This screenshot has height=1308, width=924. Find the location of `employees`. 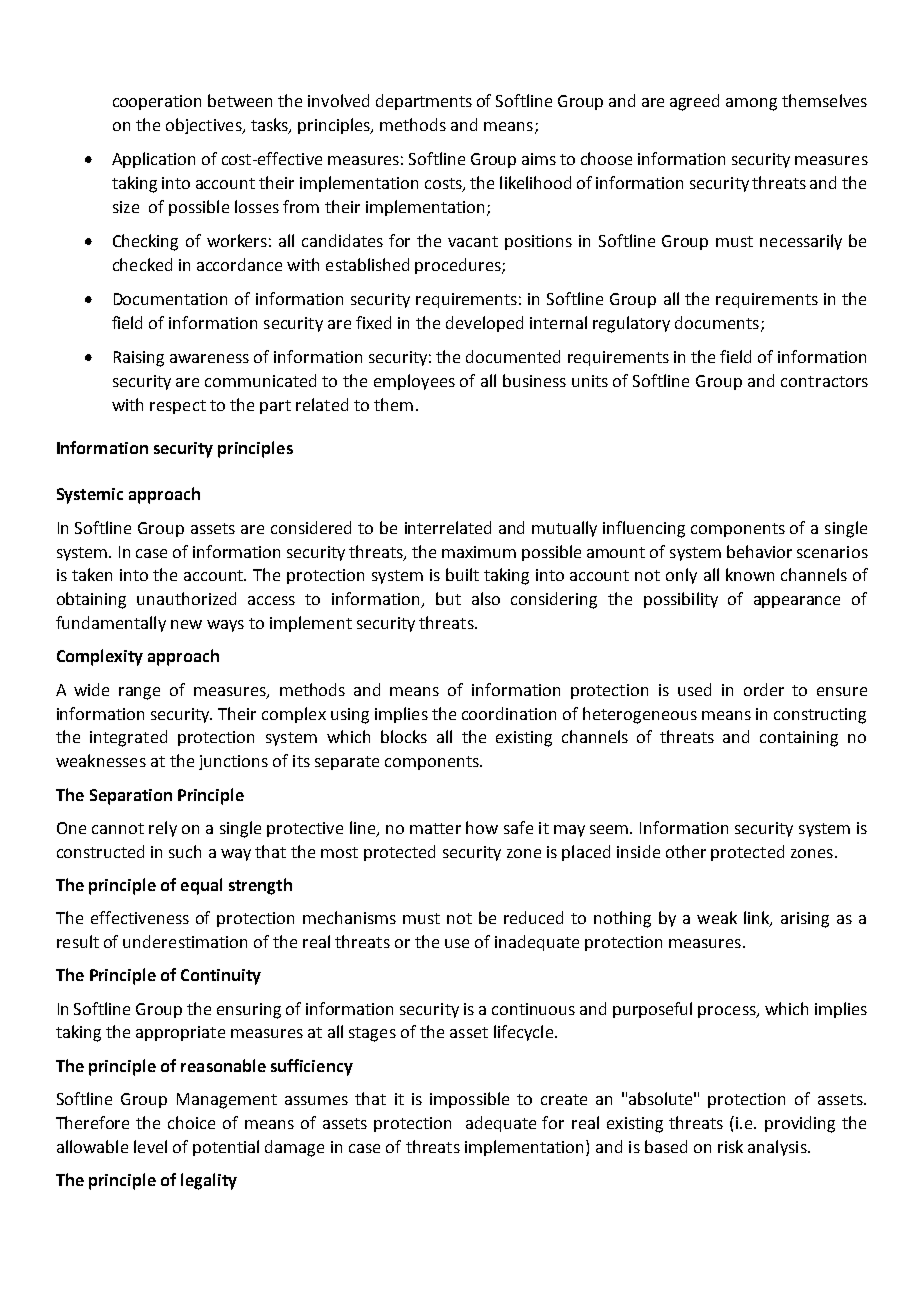

employees is located at coordinates (414, 382).
